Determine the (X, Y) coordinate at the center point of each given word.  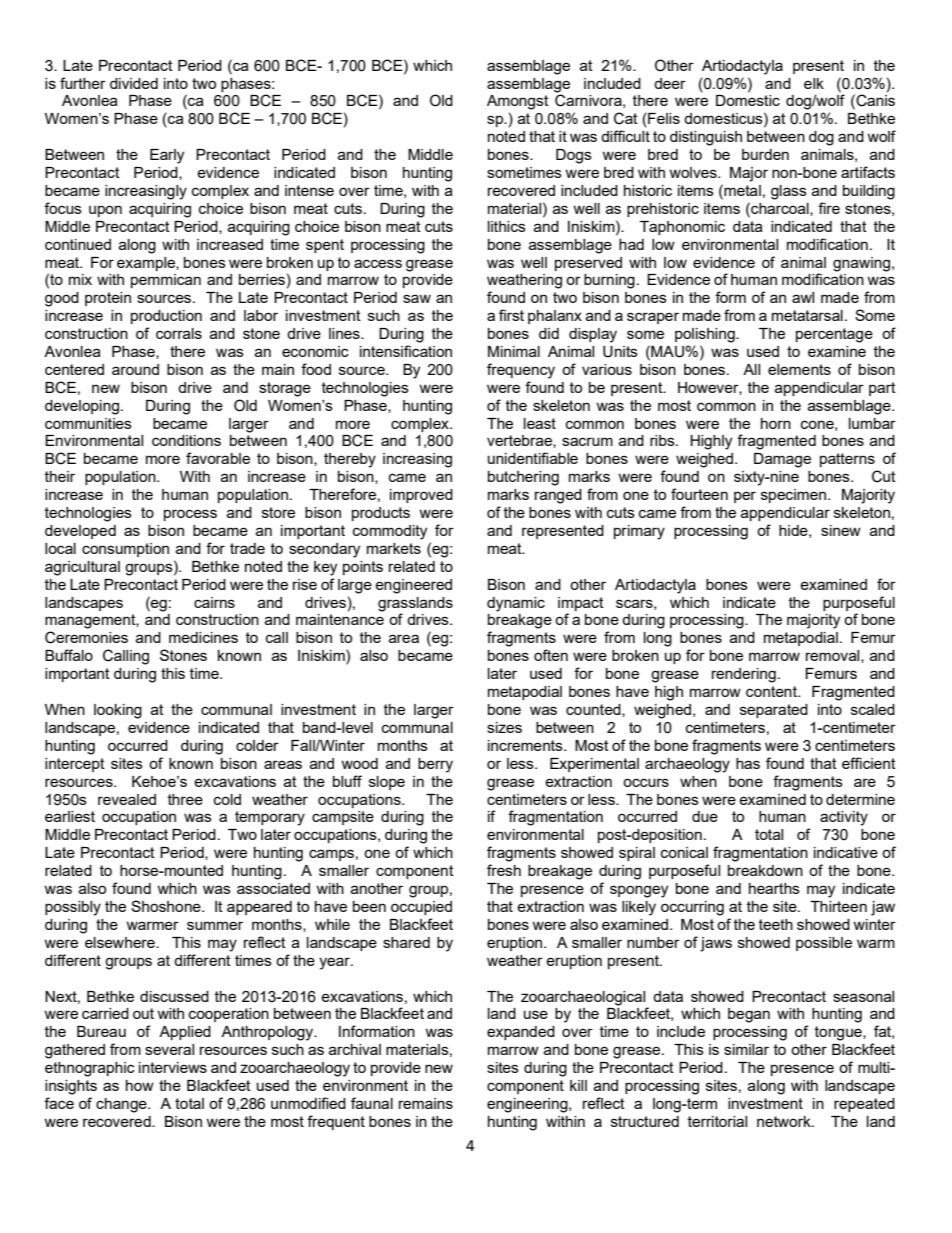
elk (814, 83)
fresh (504, 870)
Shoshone (167, 906)
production (166, 317)
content (772, 691)
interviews (173, 1067)
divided (134, 83)
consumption (125, 550)
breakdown (765, 870)
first (511, 315)
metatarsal (807, 315)
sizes (504, 727)
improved (421, 496)
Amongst (518, 102)
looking (118, 711)
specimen (793, 496)
